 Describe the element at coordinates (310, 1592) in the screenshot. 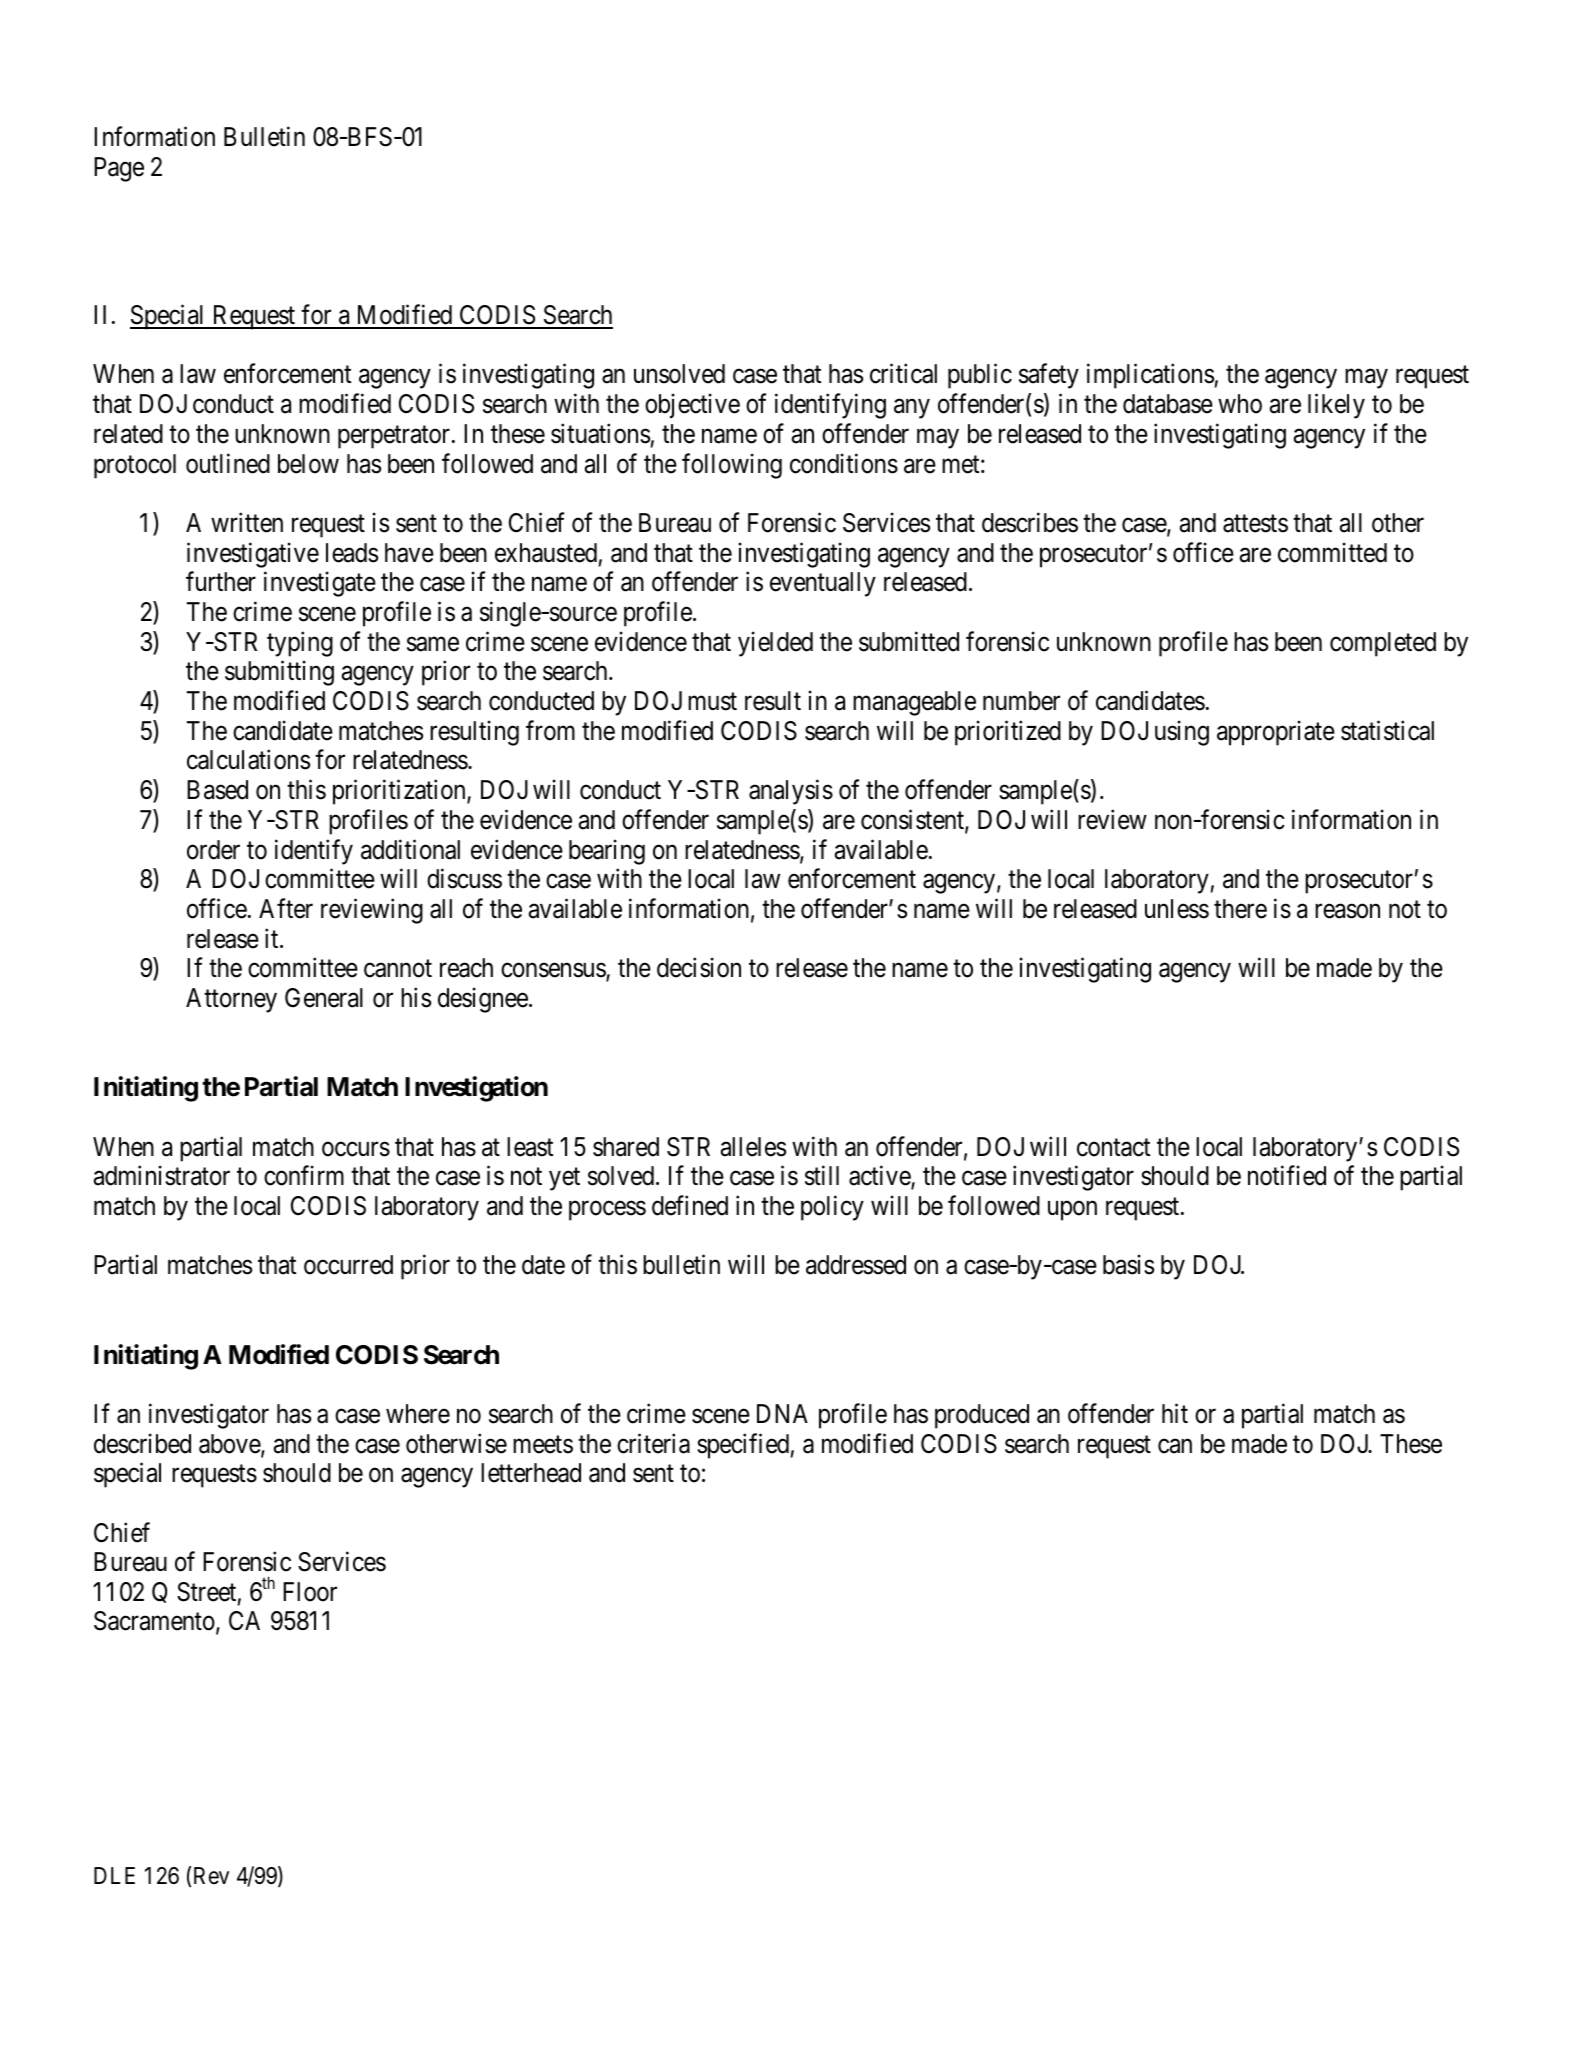

I see `Floor` at that location.
